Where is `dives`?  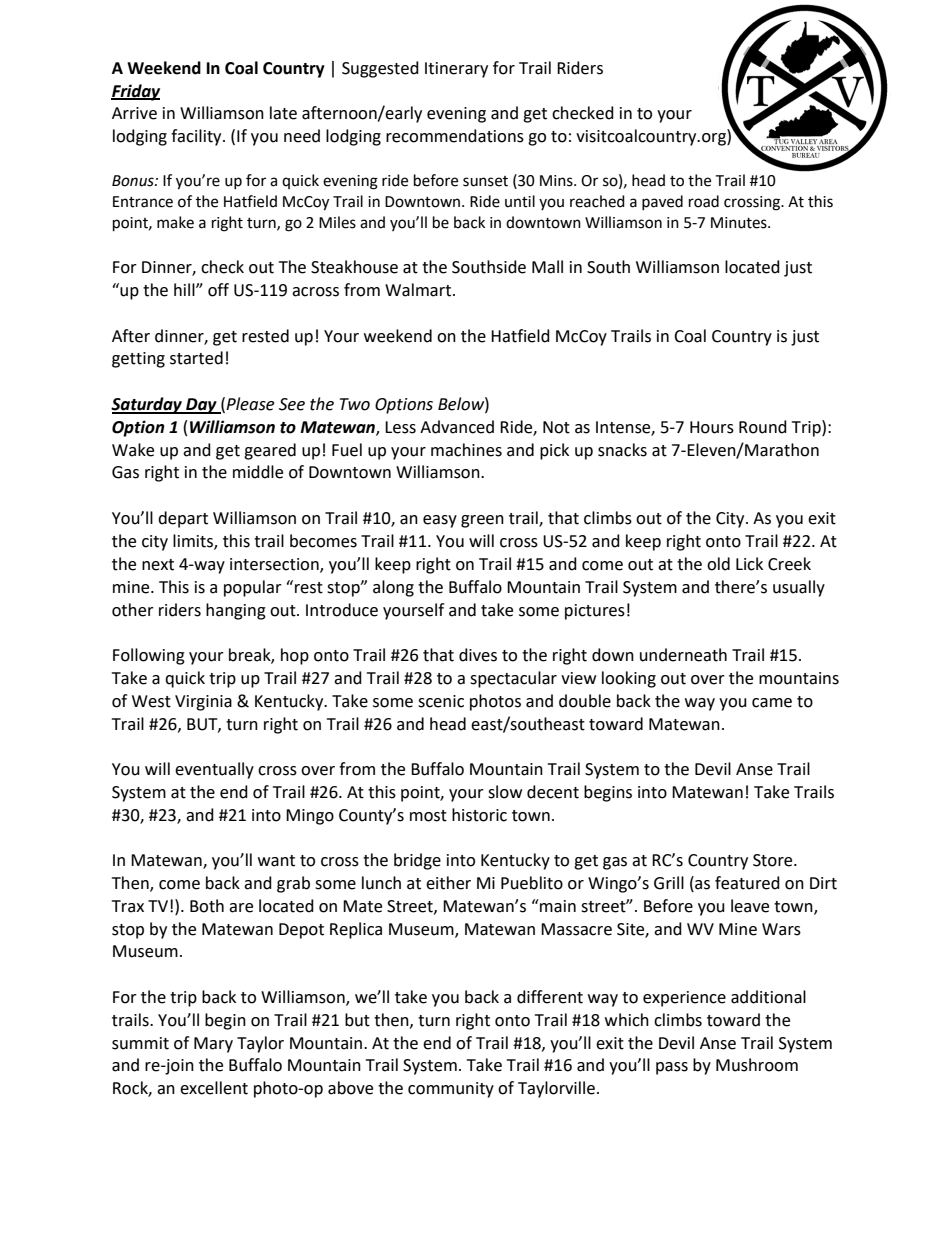 dives is located at coordinates (478, 655).
